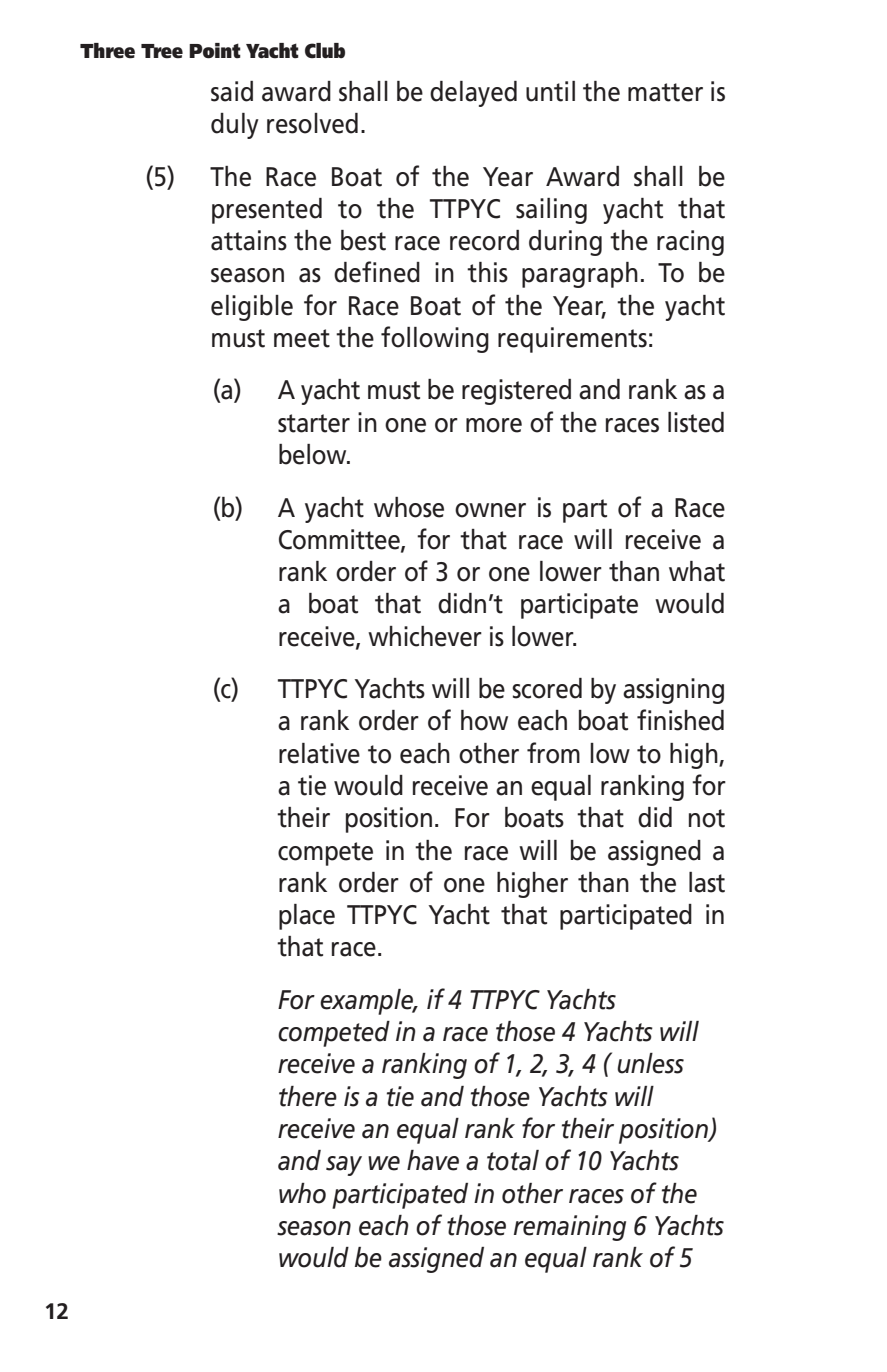 The width and height of the page is (887, 1372). Describe the element at coordinates (319, 753) in the page. I see `relative` at that location.
